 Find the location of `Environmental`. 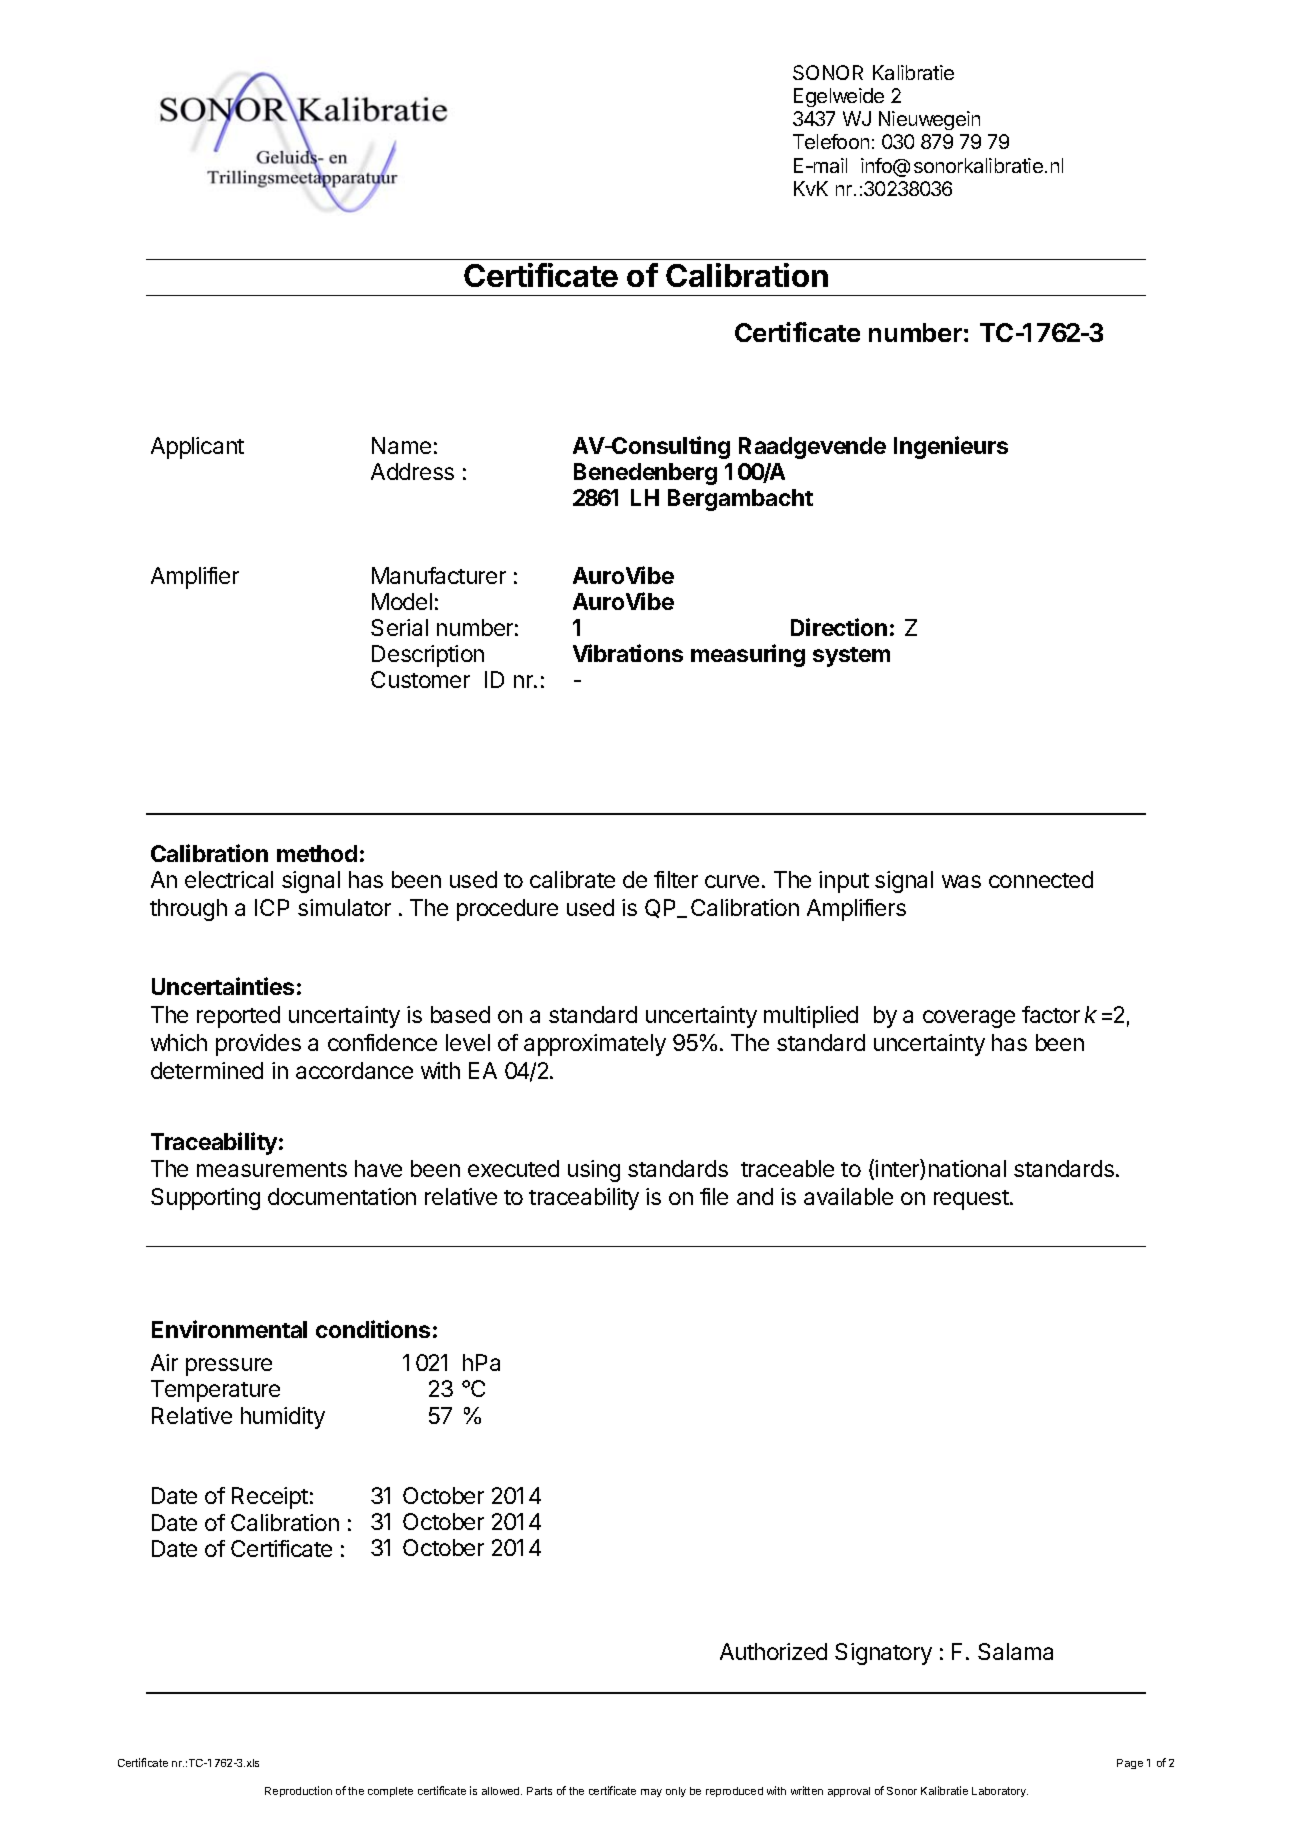

Environmental is located at coordinates (229, 1329).
